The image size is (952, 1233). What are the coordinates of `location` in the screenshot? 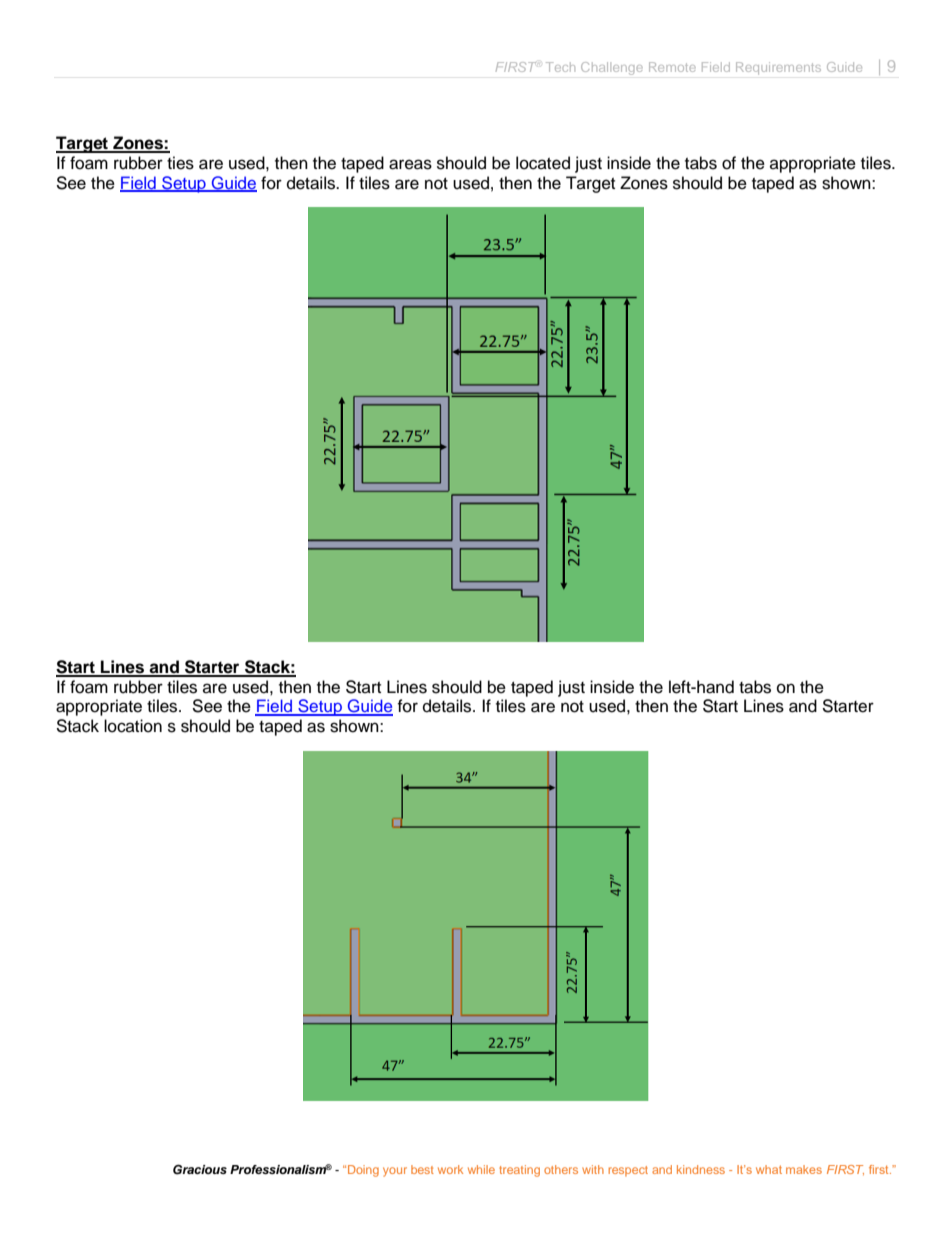 It's located at (133, 726).
